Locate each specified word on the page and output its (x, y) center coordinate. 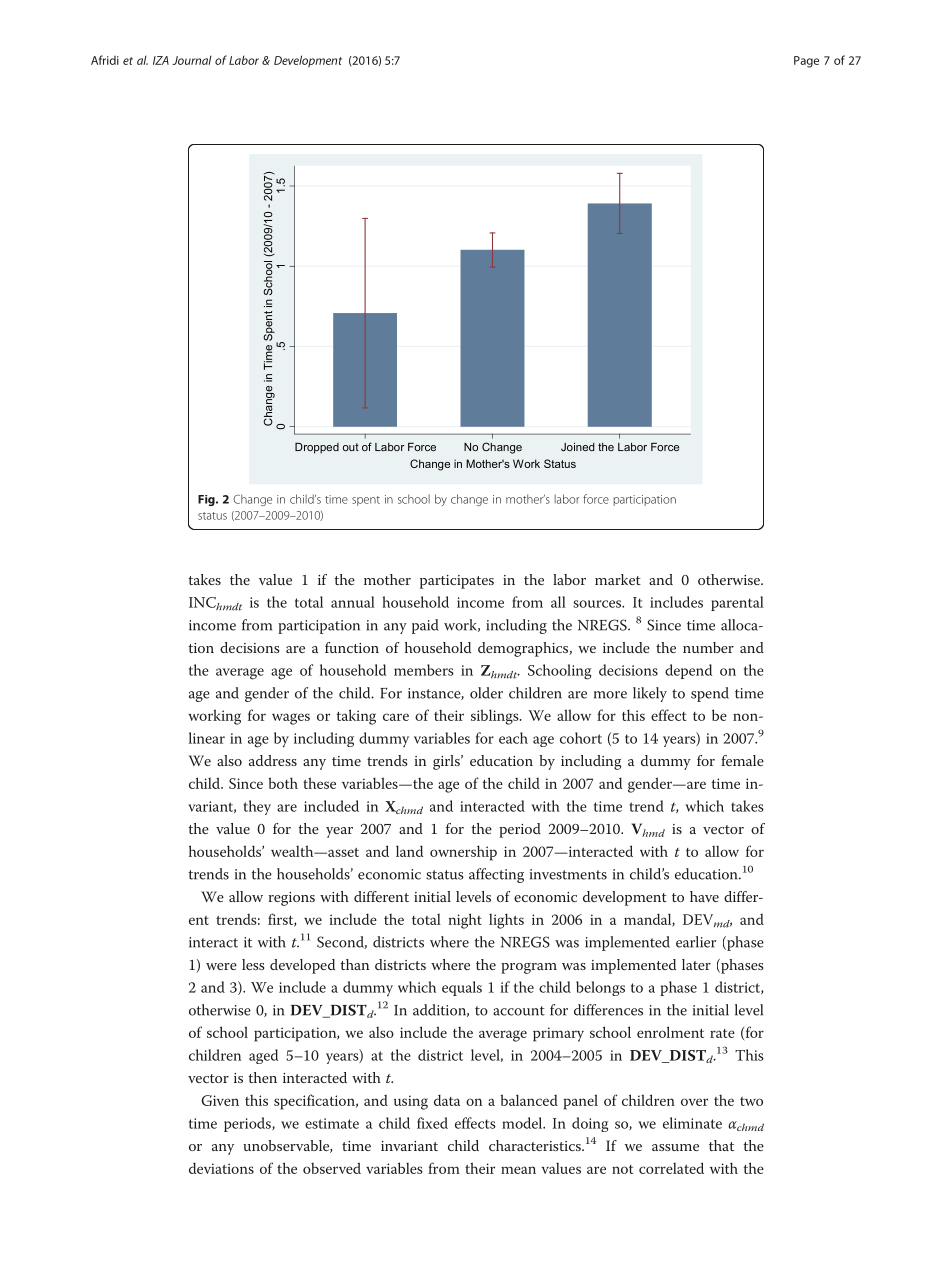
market (618, 579)
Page (806, 62)
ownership (463, 853)
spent (366, 501)
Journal (192, 60)
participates (457, 582)
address (273, 760)
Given (220, 1100)
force (596, 499)
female (742, 760)
